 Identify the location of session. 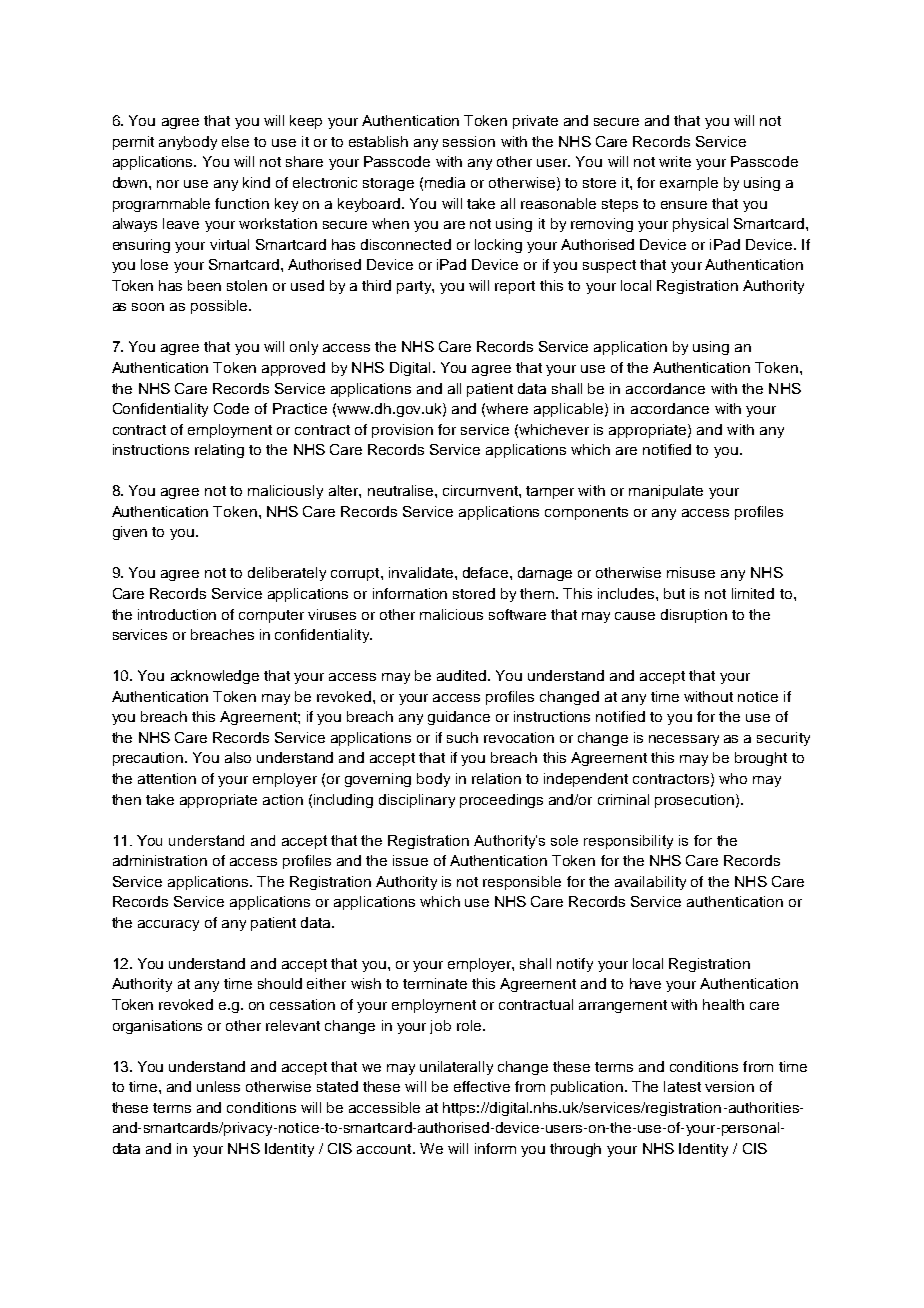
(469, 141).
